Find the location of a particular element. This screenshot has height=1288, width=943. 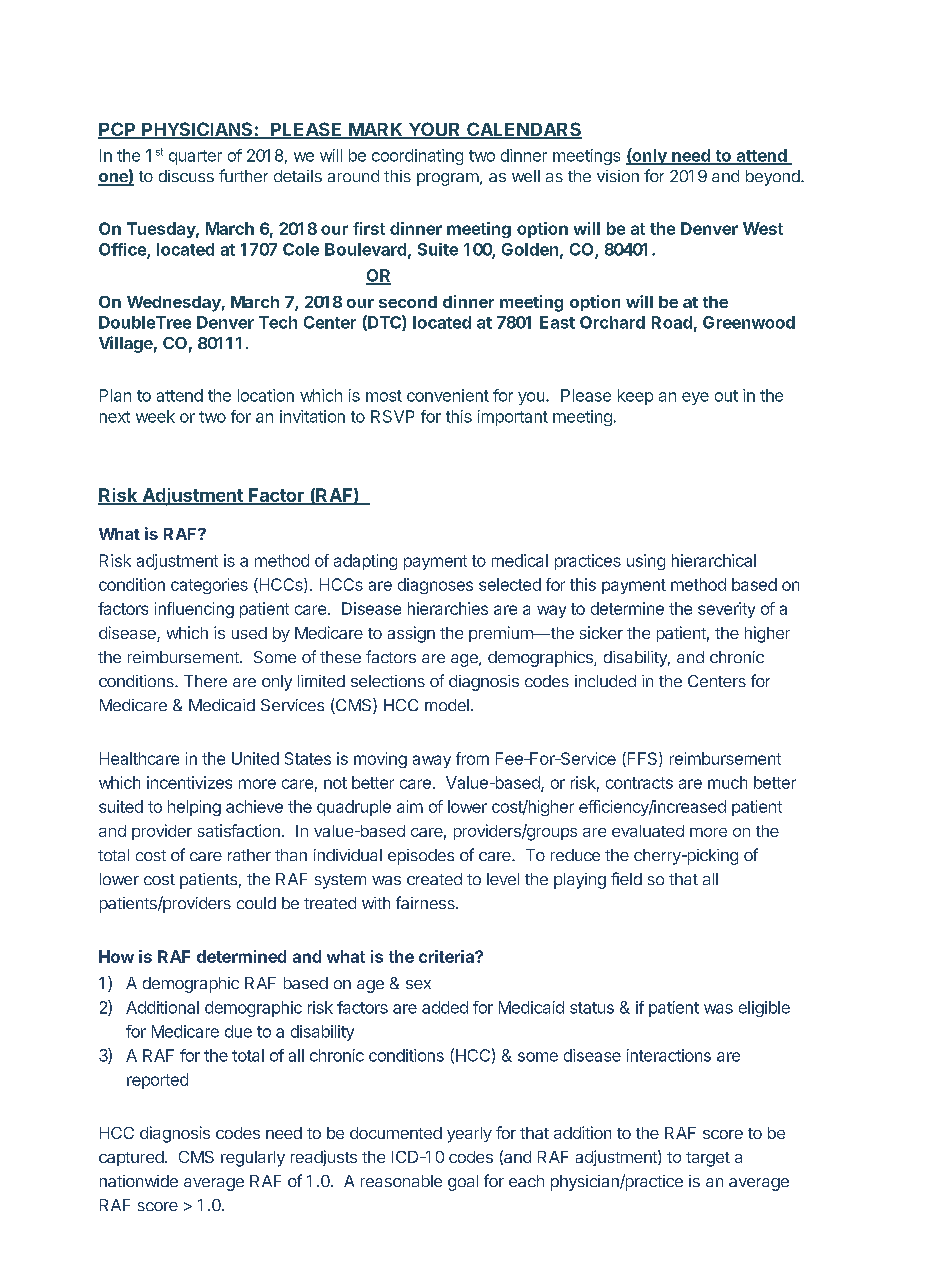

quarter is located at coordinates (195, 157).
